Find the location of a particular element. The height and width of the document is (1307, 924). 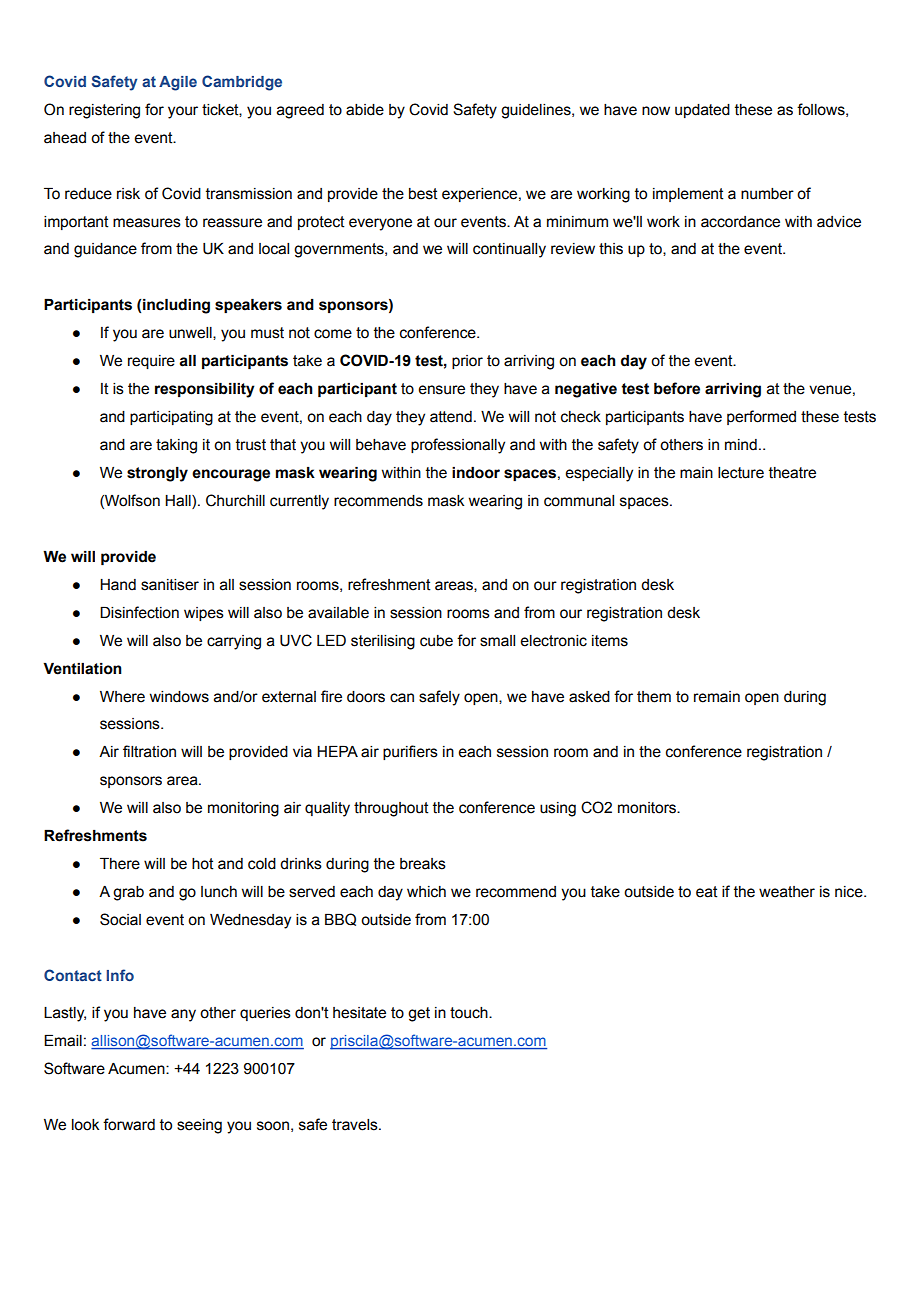

cube is located at coordinates (436, 641).
